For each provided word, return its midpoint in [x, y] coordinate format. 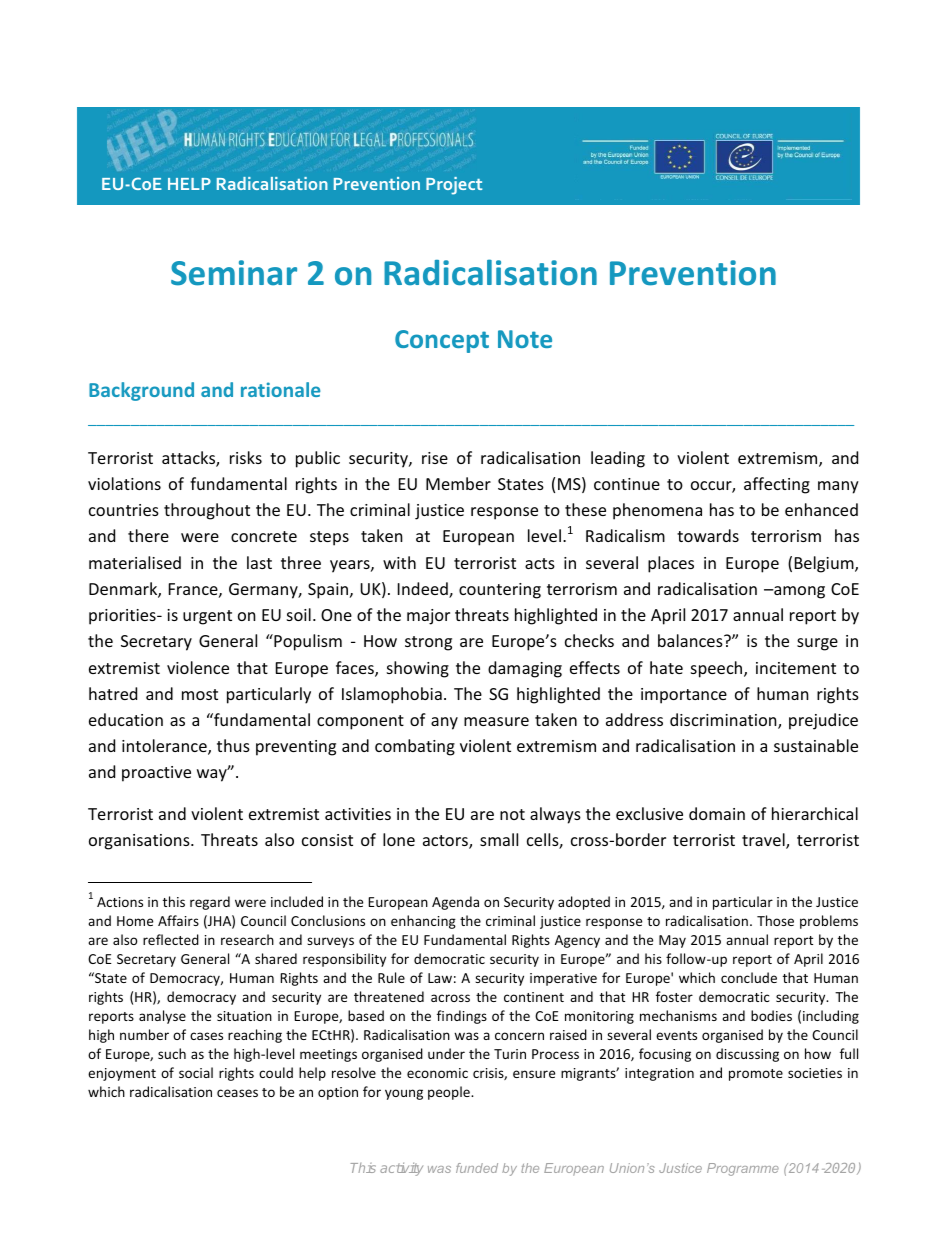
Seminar [234, 273]
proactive [156, 774]
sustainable [816, 745]
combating [415, 747]
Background [141, 391]
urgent [207, 617]
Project [454, 186]
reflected [171, 939]
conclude [749, 977]
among [798, 592]
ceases [237, 1093]
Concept [442, 341]
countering [500, 591]
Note [525, 339]
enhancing [423, 922]
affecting [777, 485]
